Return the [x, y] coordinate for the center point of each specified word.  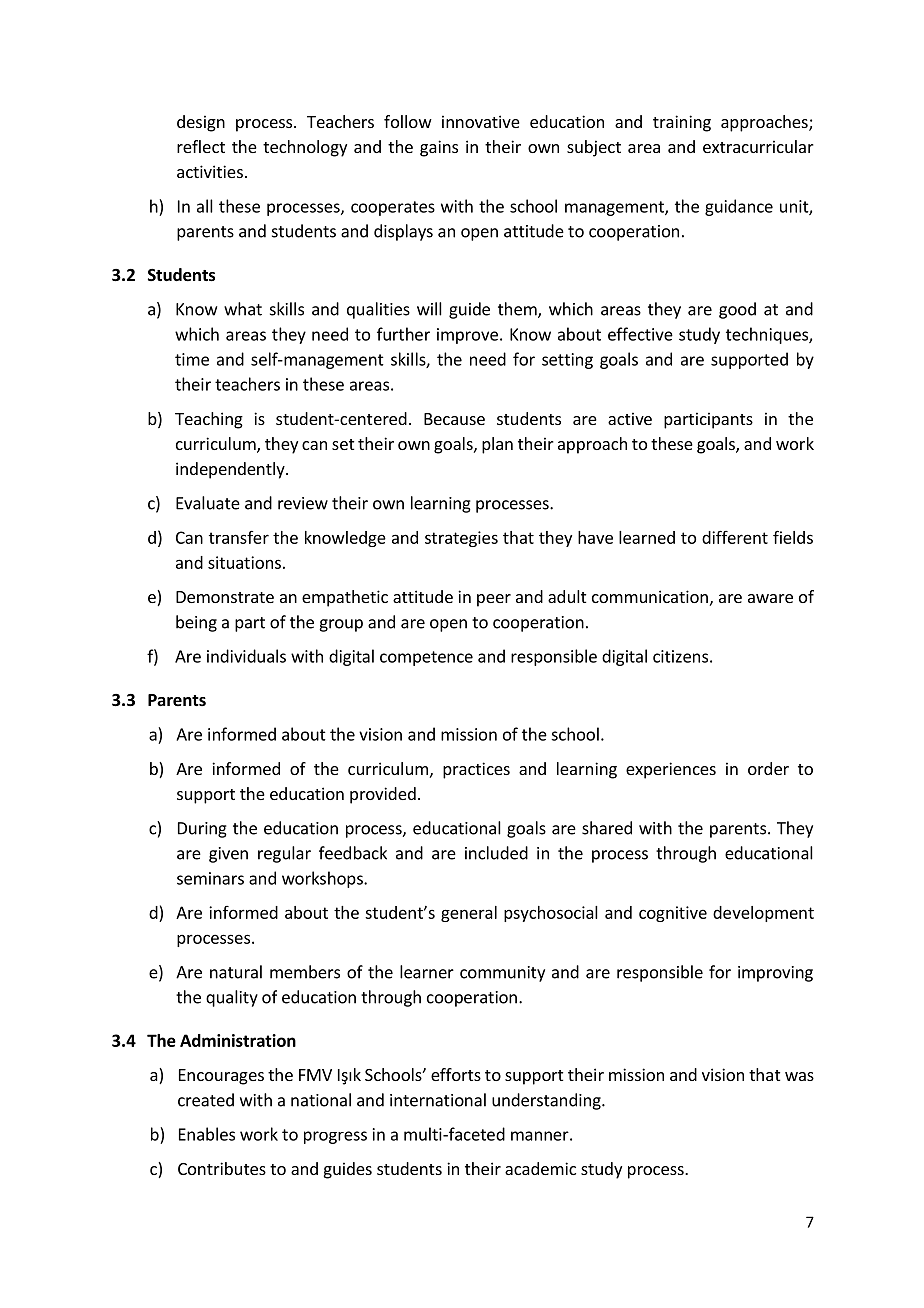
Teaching [209, 420]
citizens [680, 656]
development [763, 914]
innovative [481, 121]
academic [540, 1168]
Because [454, 419]
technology [305, 148]
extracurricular [758, 146]
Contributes [222, 1168]
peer [494, 600]
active [630, 418]
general [469, 914]
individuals [246, 656]
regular [284, 854]
